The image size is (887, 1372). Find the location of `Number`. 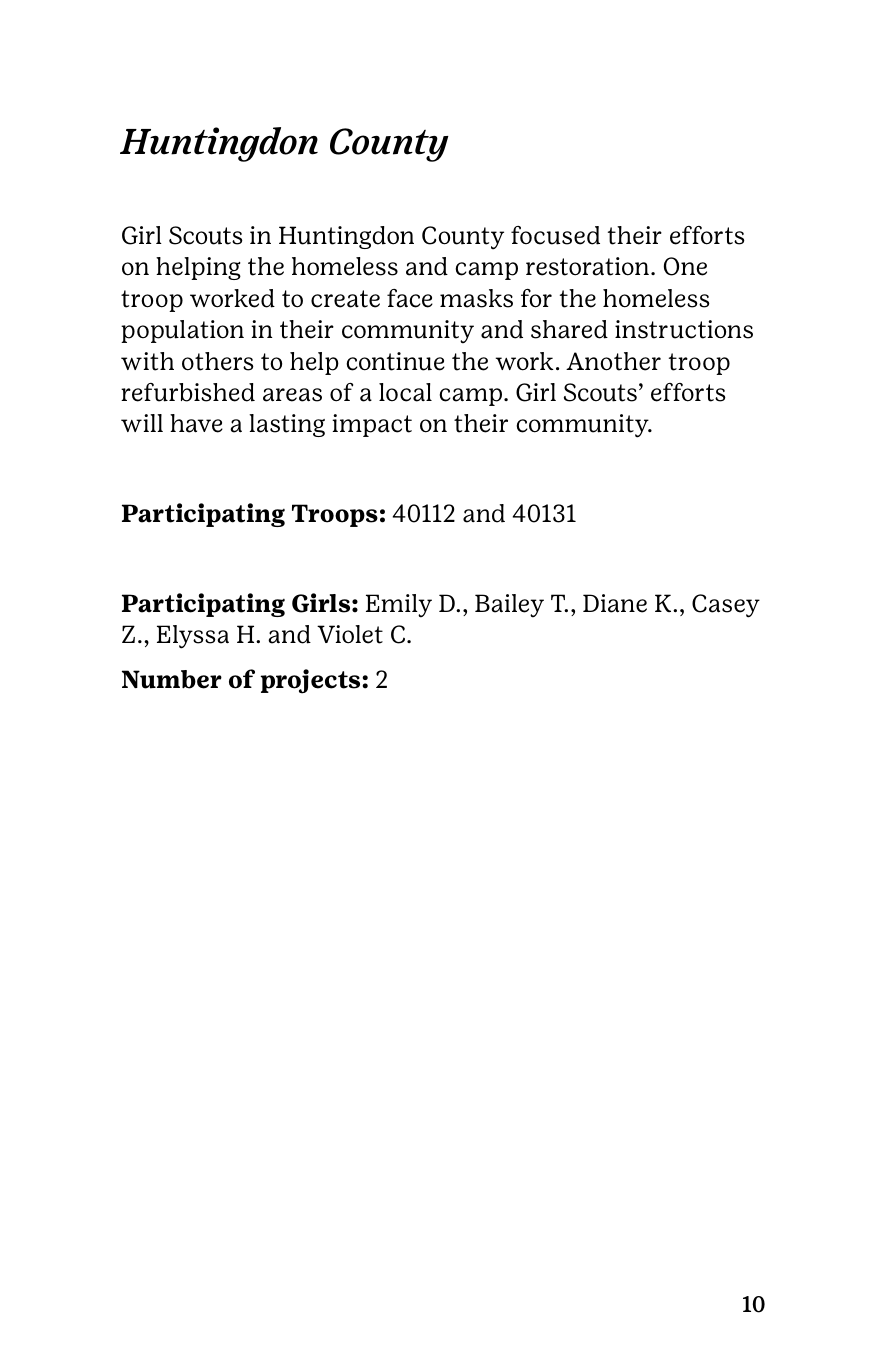

Number is located at coordinates (172, 679).
